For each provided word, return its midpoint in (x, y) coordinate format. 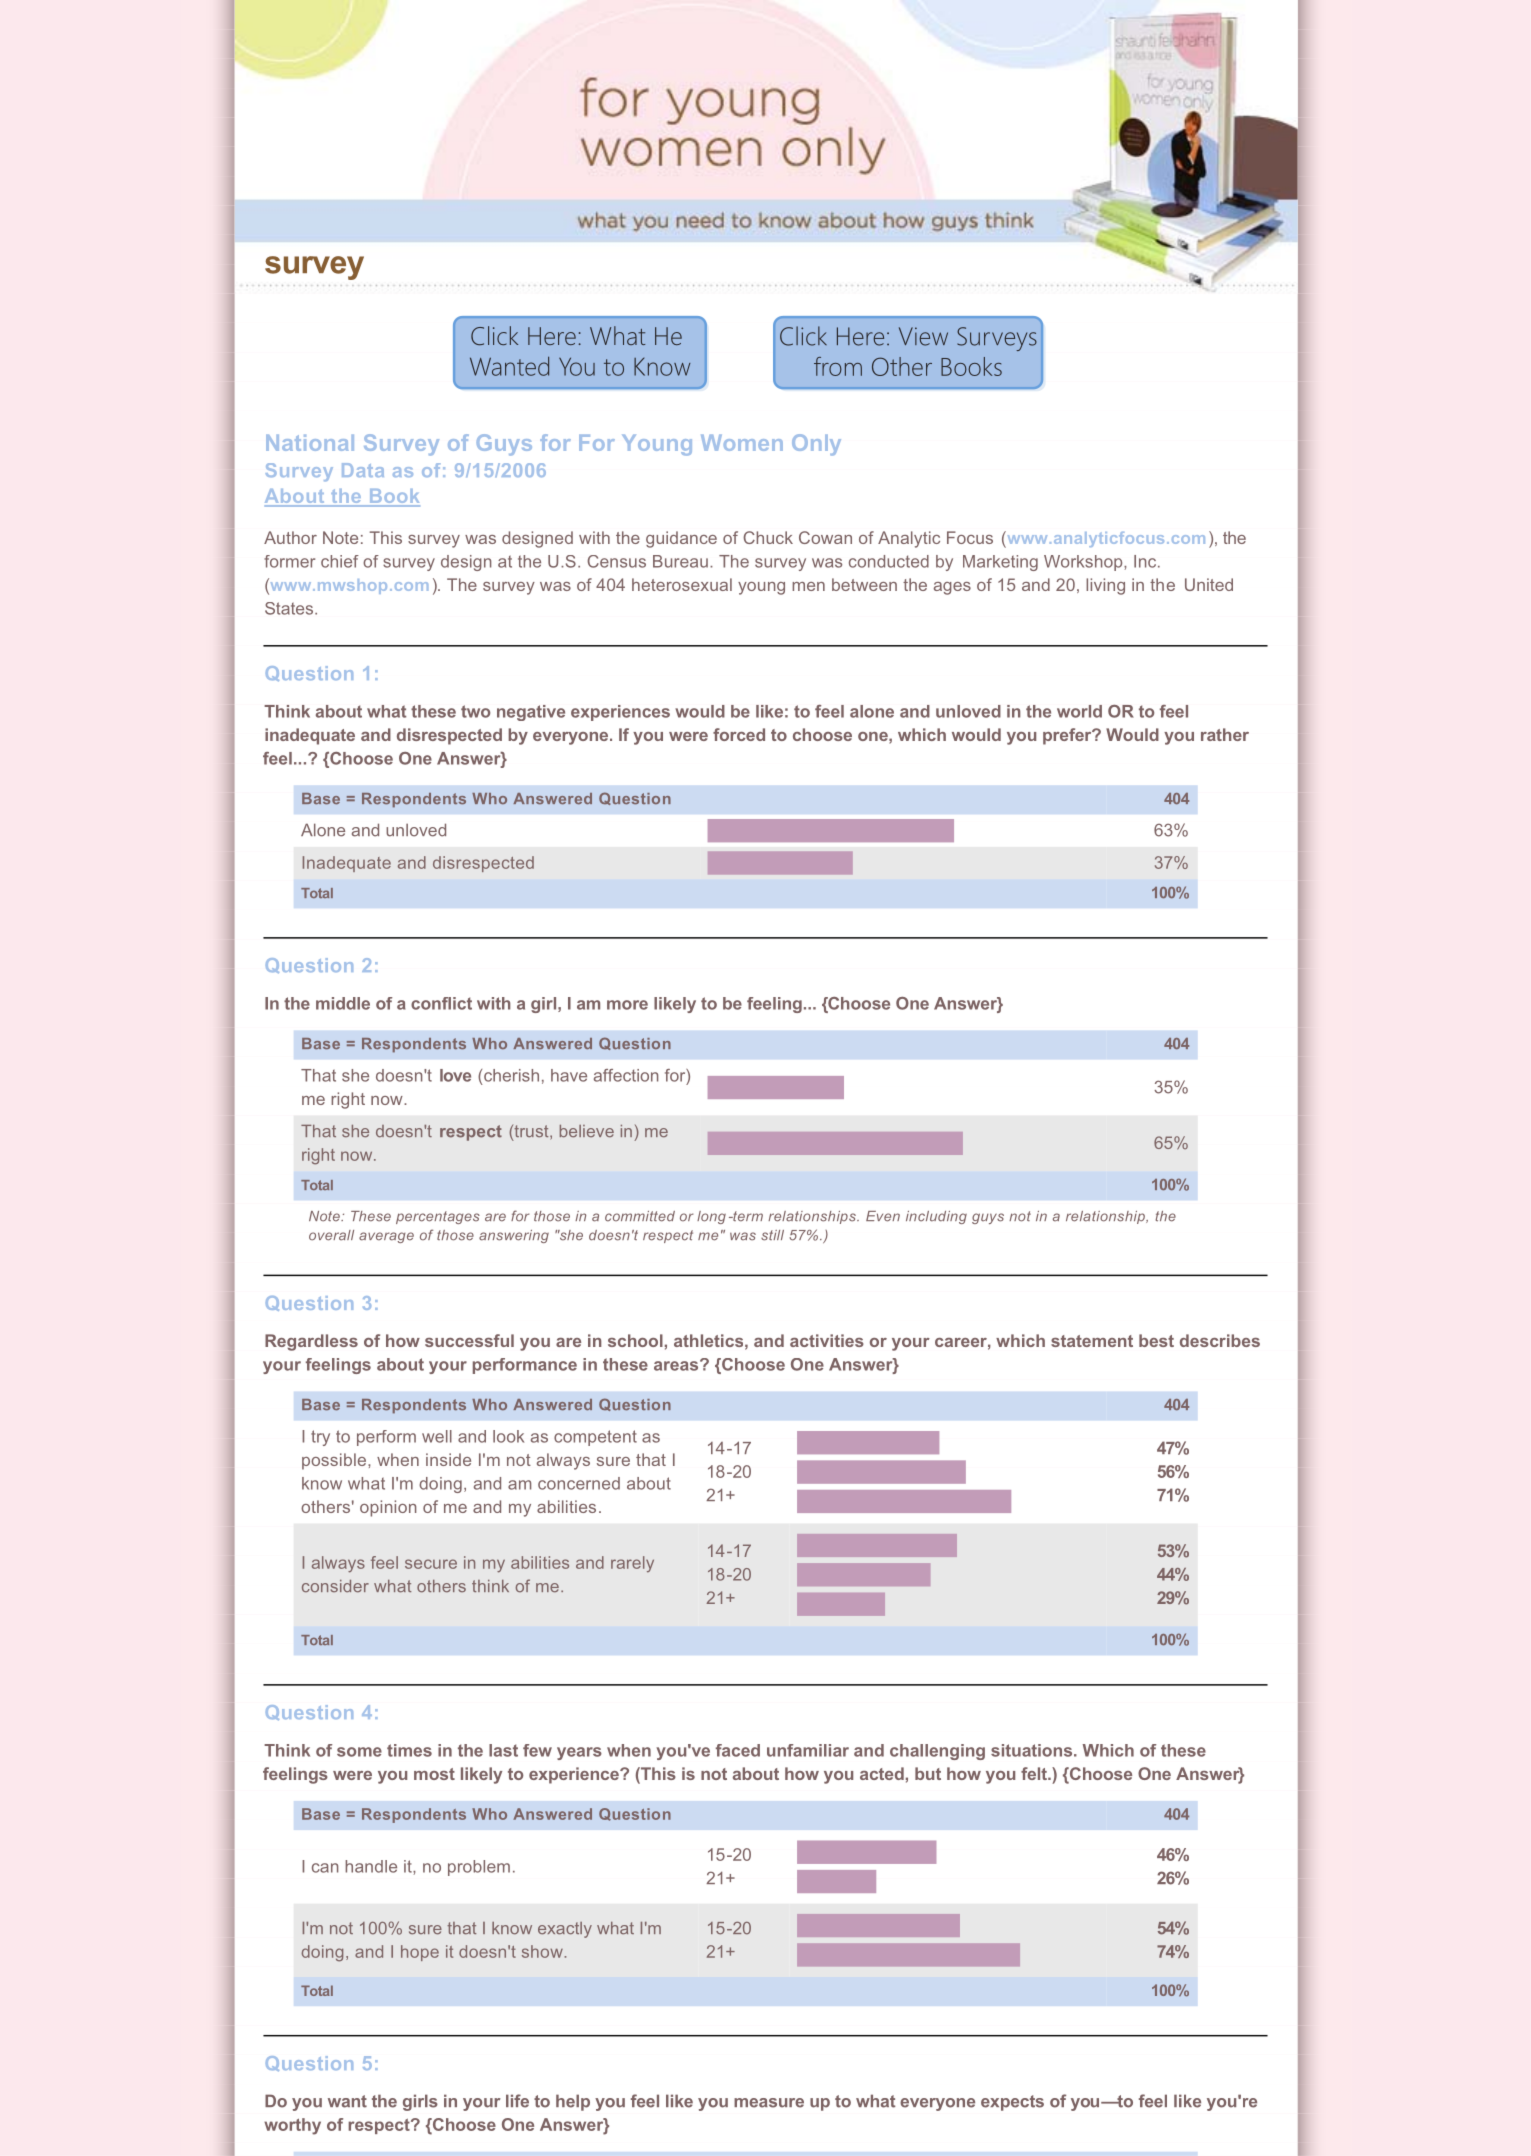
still (772, 1235)
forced (739, 734)
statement (1092, 1341)
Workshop (1084, 563)
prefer (1068, 736)
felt (1035, 1773)
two (475, 711)
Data (363, 470)
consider (335, 1586)
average (386, 1237)
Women (742, 443)
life (517, 2101)
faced (738, 1750)
